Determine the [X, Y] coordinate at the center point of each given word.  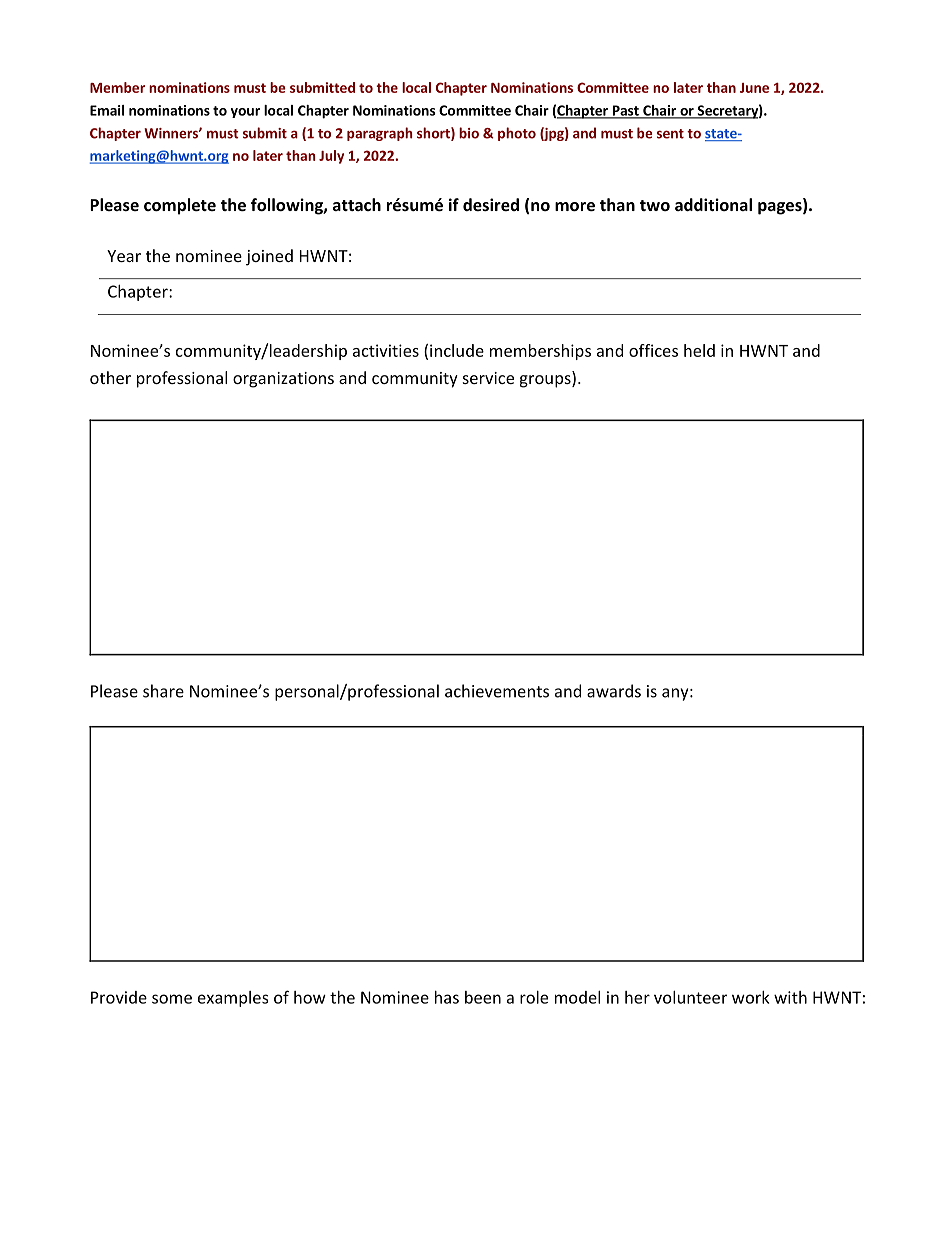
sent [670, 134]
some [172, 999]
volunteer [690, 997]
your [245, 113]
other [110, 377]
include [457, 350]
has [447, 997]
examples [233, 999]
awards [614, 691]
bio [469, 133]
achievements [497, 691]
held [699, 350]
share [163, 691]
